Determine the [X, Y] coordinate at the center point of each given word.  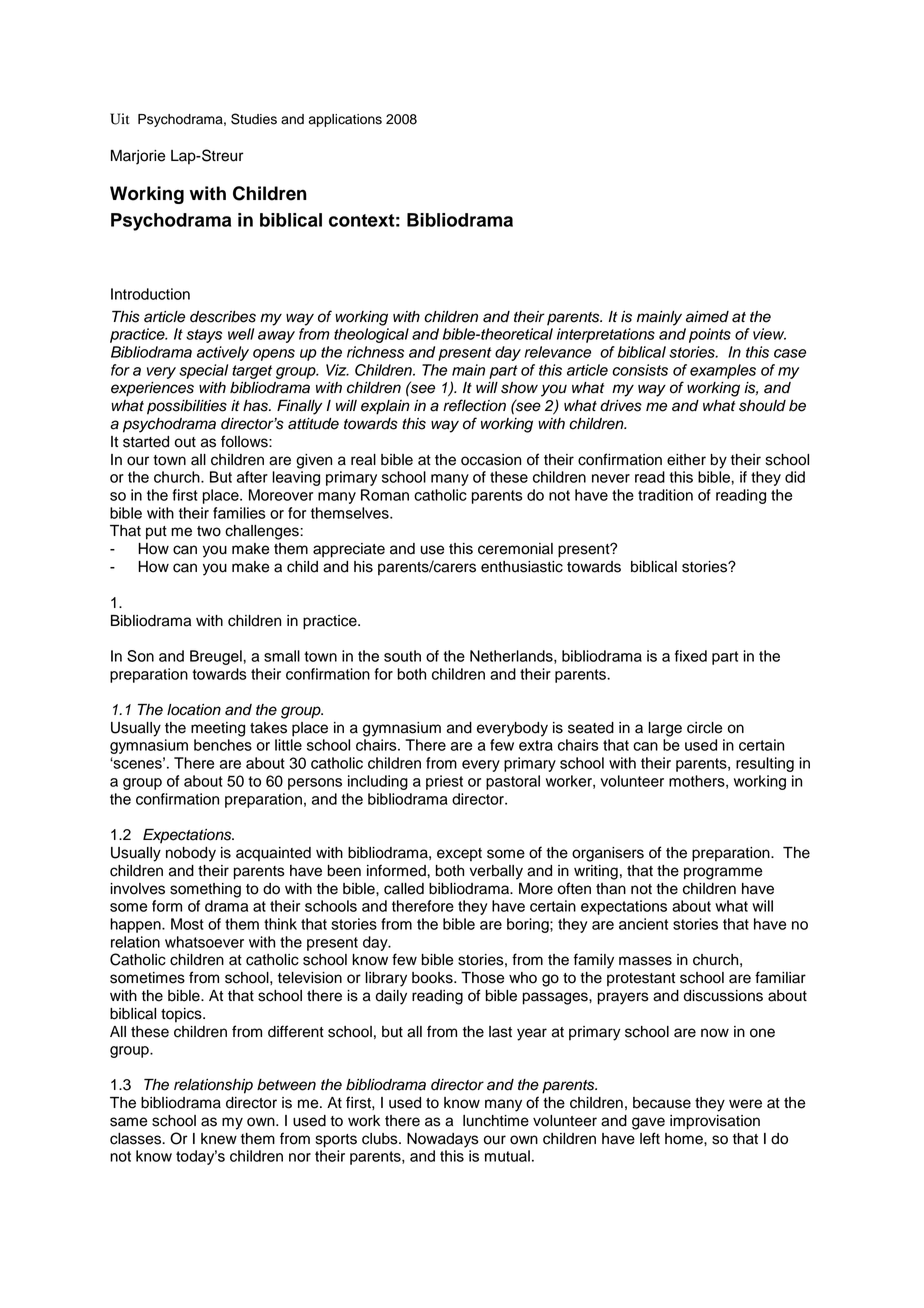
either [686, 460]
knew [219, 1139]
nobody [191, 854]
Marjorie [138, 157]
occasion [491, 460]
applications [345, 120]
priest [444, 782]
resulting [765, 764]
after [252, 477]
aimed [707, 317]
